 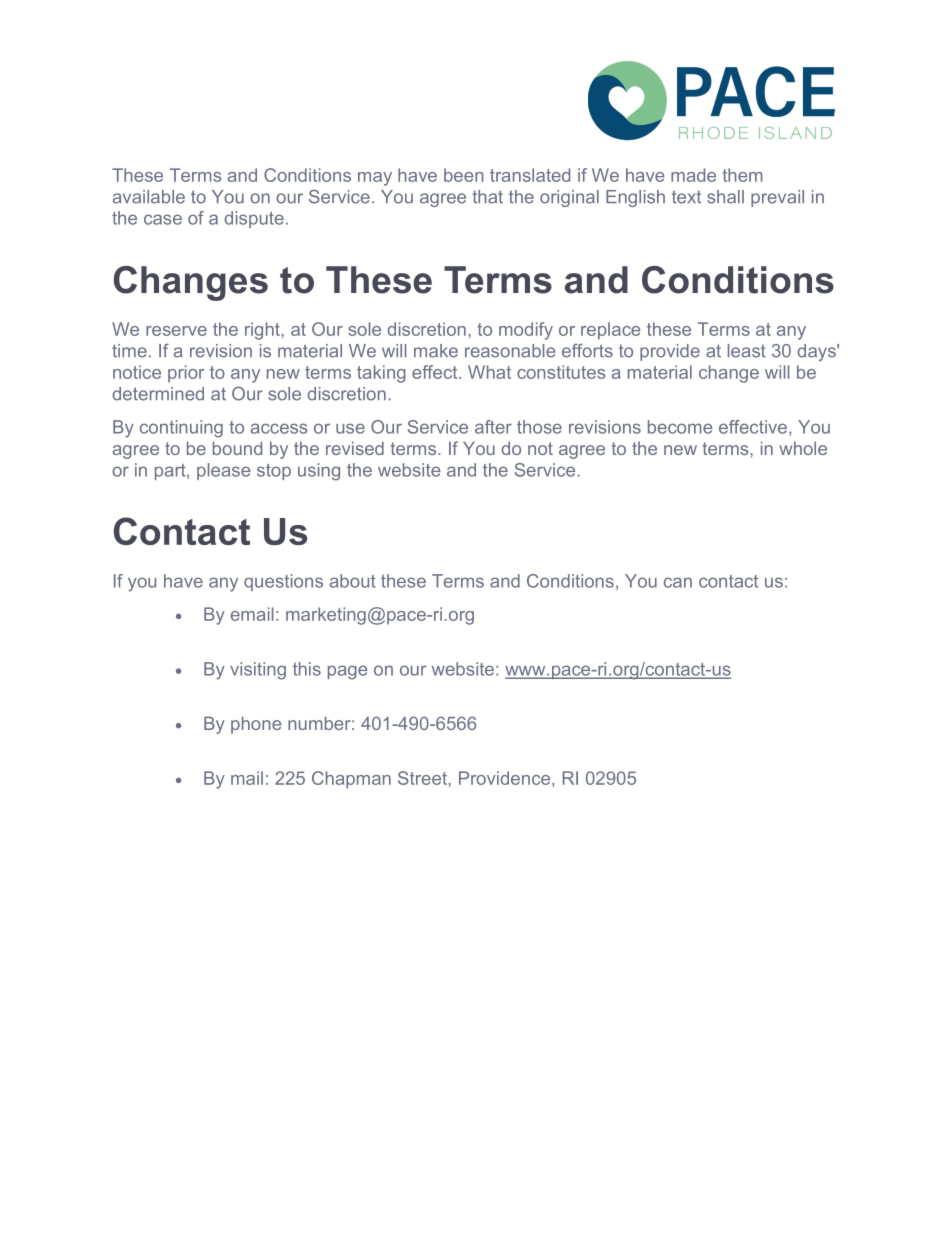 What do you see at coordinates (489, 372) in the document?
I see `What` at bounding box center [489, 372].
